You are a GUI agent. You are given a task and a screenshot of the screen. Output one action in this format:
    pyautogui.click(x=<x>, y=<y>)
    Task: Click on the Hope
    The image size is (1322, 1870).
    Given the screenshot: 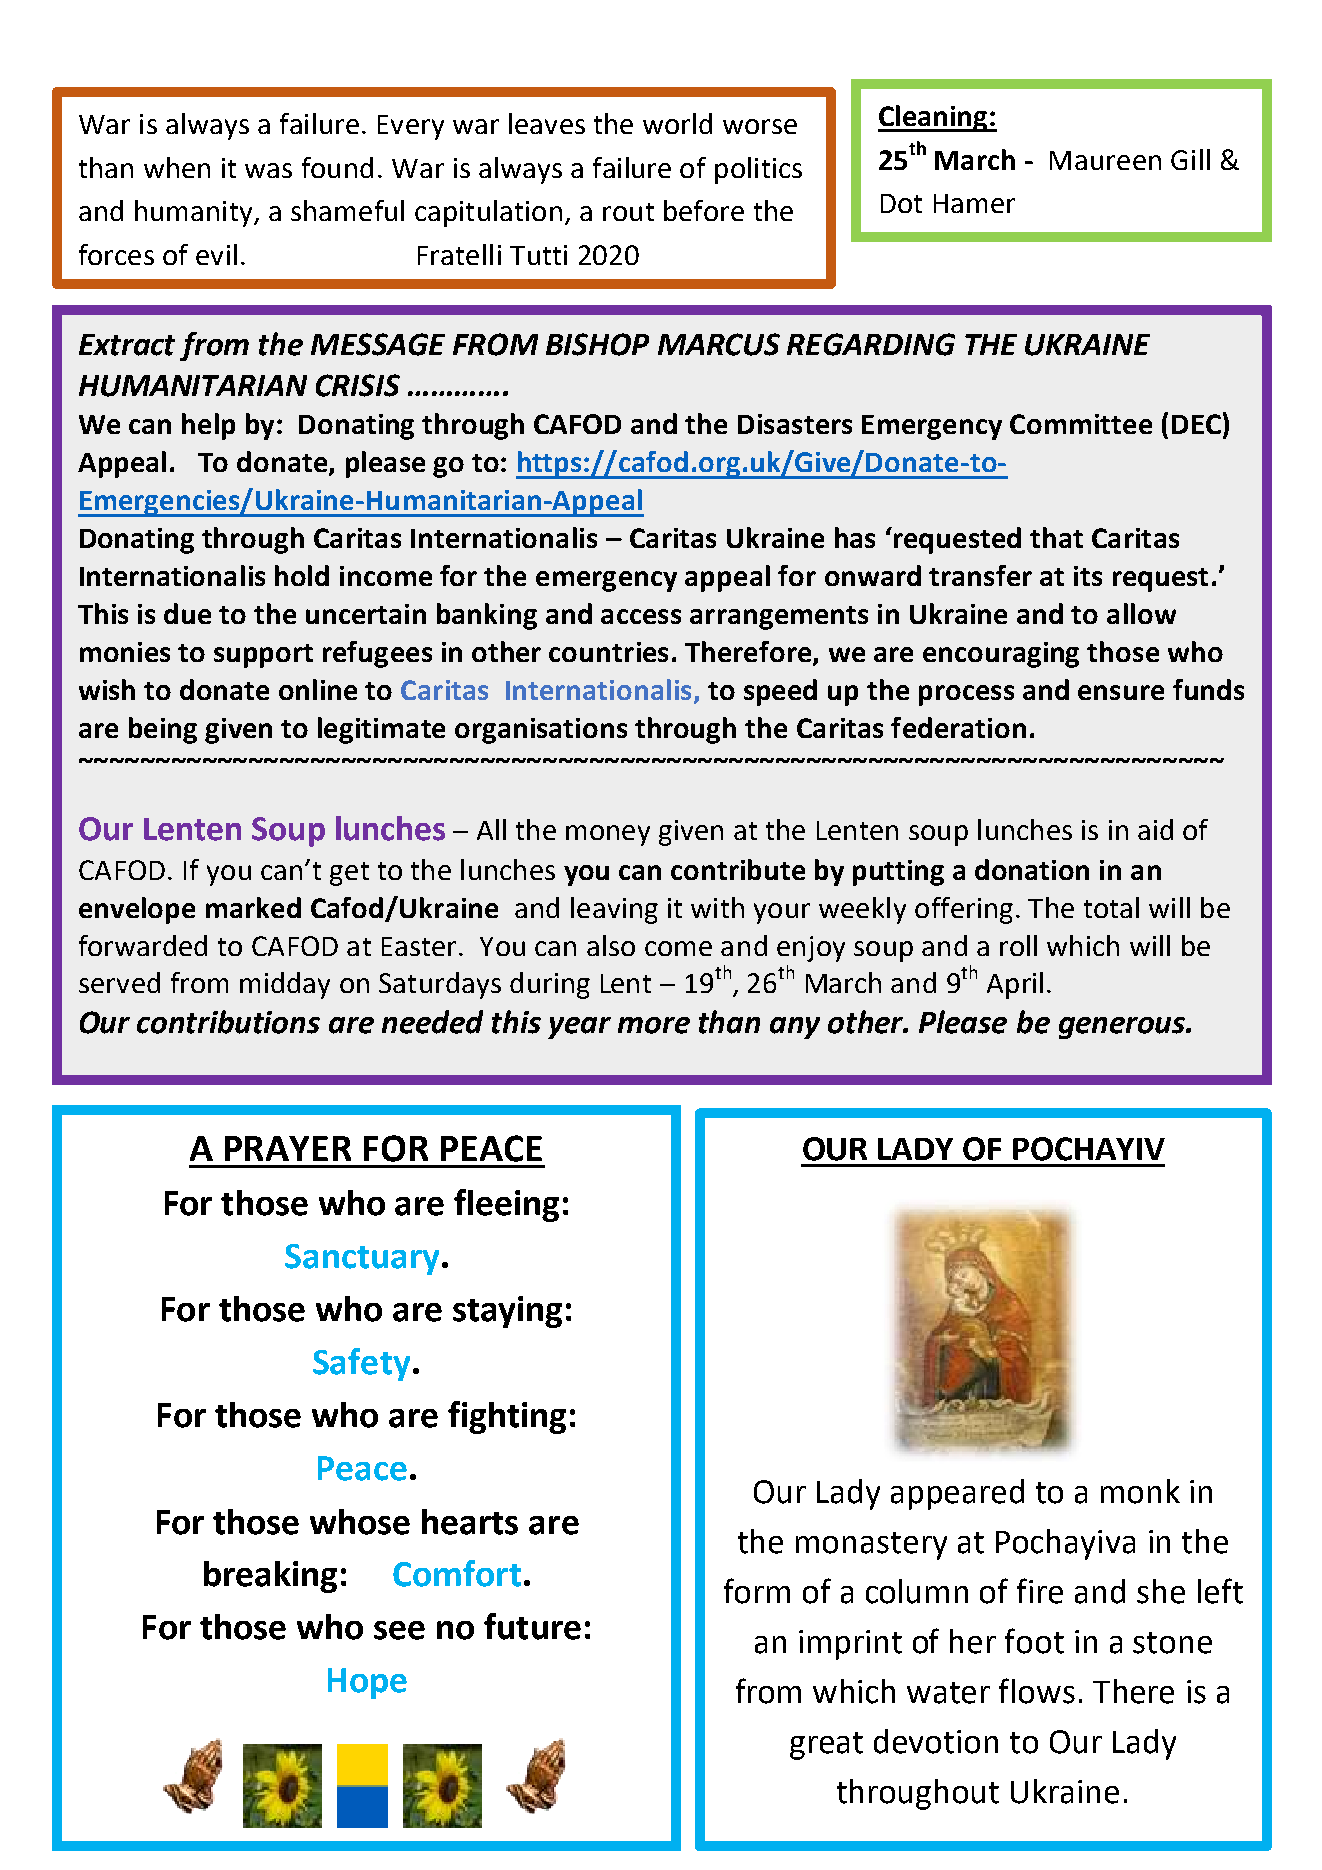 What is the action you would take?
    pyautogui.click(x=367, y=1683)
